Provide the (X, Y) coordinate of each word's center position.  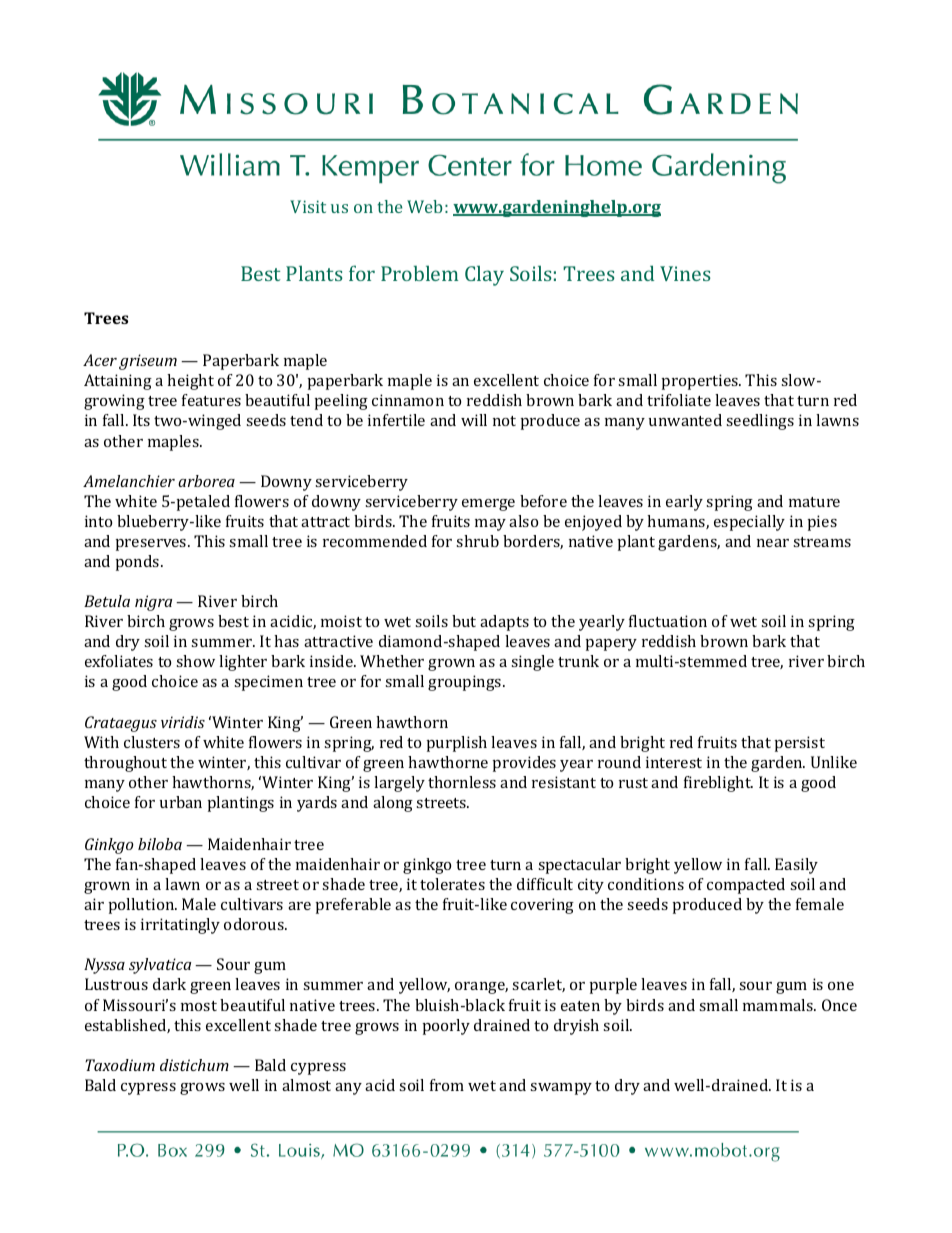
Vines (685, 273)
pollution (143, 906)
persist (800, 744)
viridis (183, 722)
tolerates (452, 884)
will (474, 420)
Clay (484, 276)
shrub (477, 541)
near (773, 543)
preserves (152, 545)
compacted (746, 886)
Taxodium (120, 1065)
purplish (457, 744)
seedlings (760, 422)
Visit (308, 206)
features (211, 400)
